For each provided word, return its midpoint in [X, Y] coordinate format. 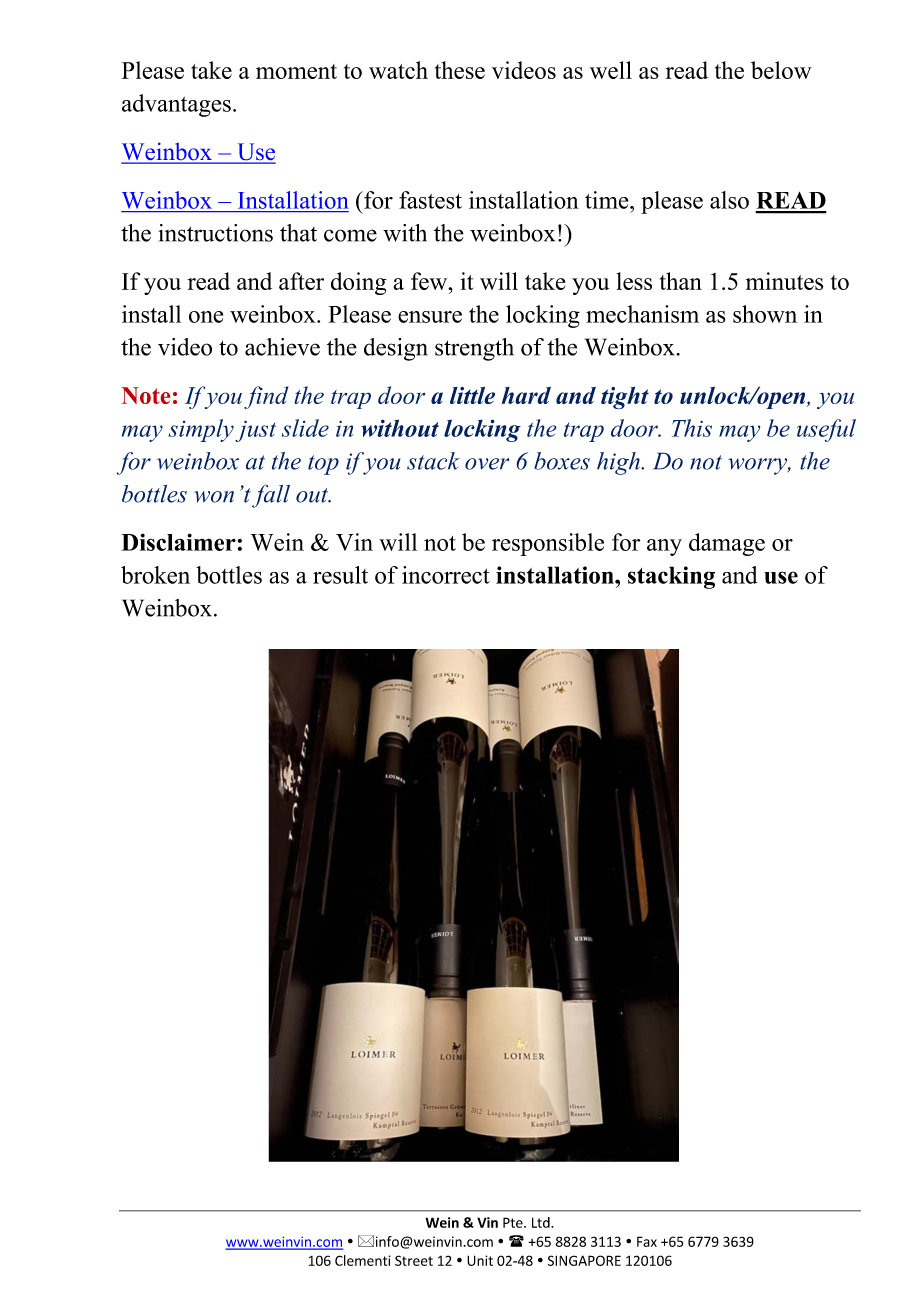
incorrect [446, 575]
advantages [176, 105]
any [664, 547]
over [487, 464]
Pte [514, 1222]
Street [414, 1260]
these [460, 70]
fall [271, 496]
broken [155, 575]
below [781, 70]
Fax [647, 1241]
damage [727, 544]
